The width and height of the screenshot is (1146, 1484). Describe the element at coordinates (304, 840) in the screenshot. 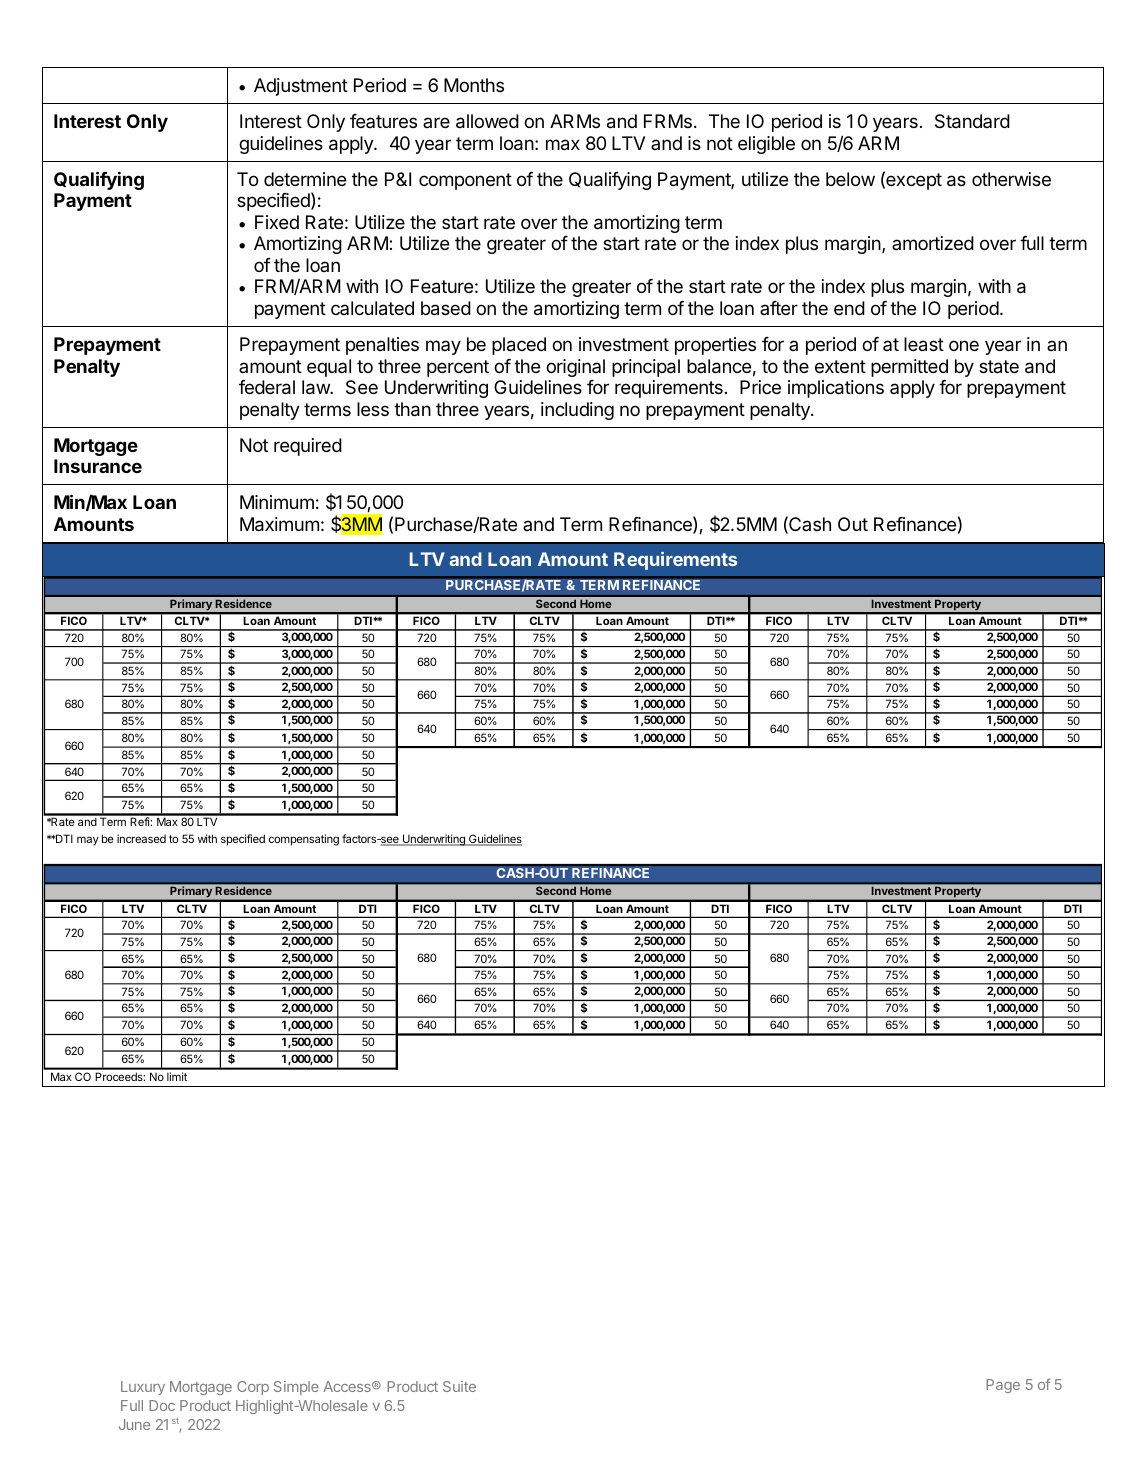

I see `compensating` at that location.
